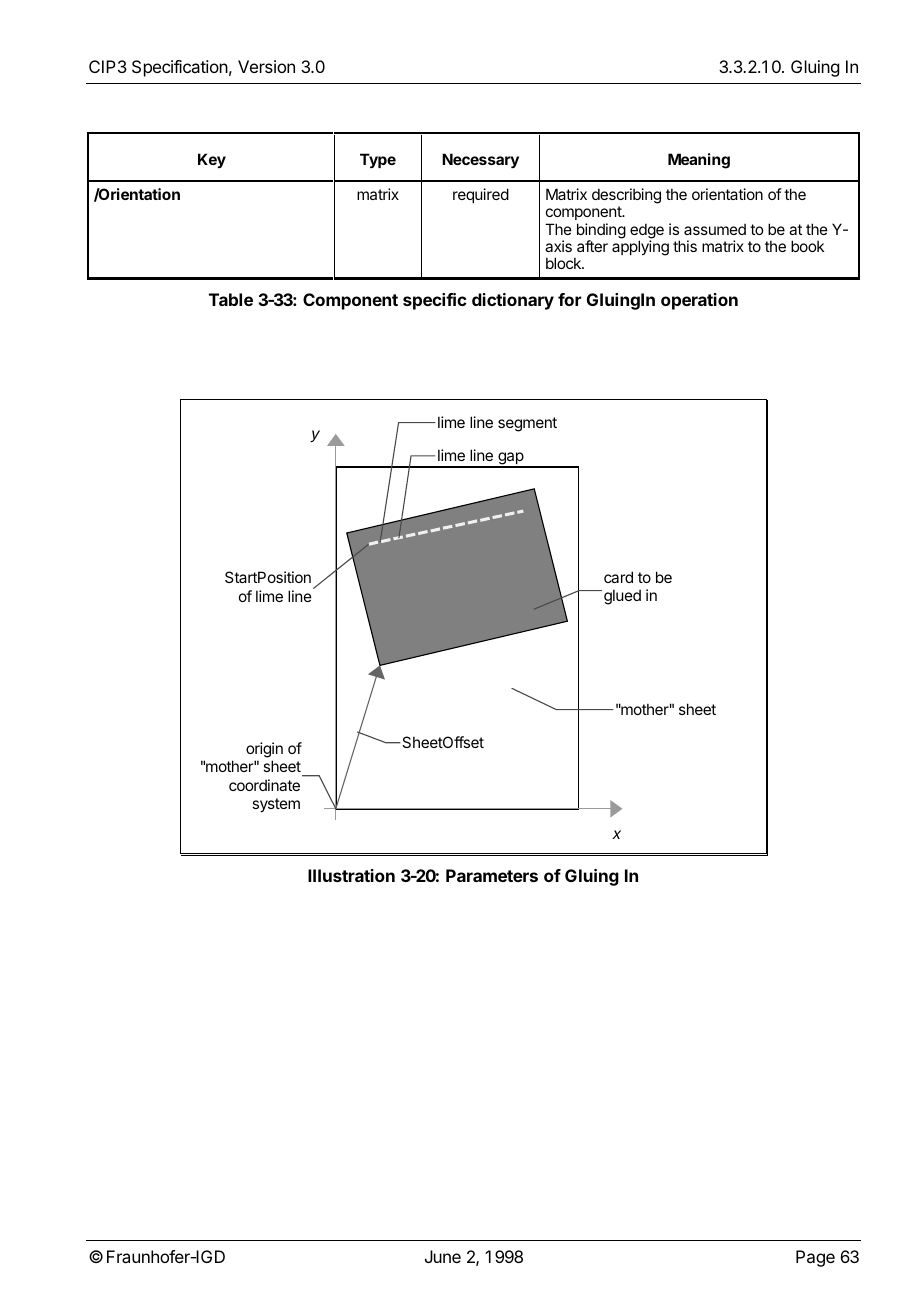 This document has height=1308, width=924. Describe the element at coordinates (266, 66) in the document. I see `Version` at that location.
